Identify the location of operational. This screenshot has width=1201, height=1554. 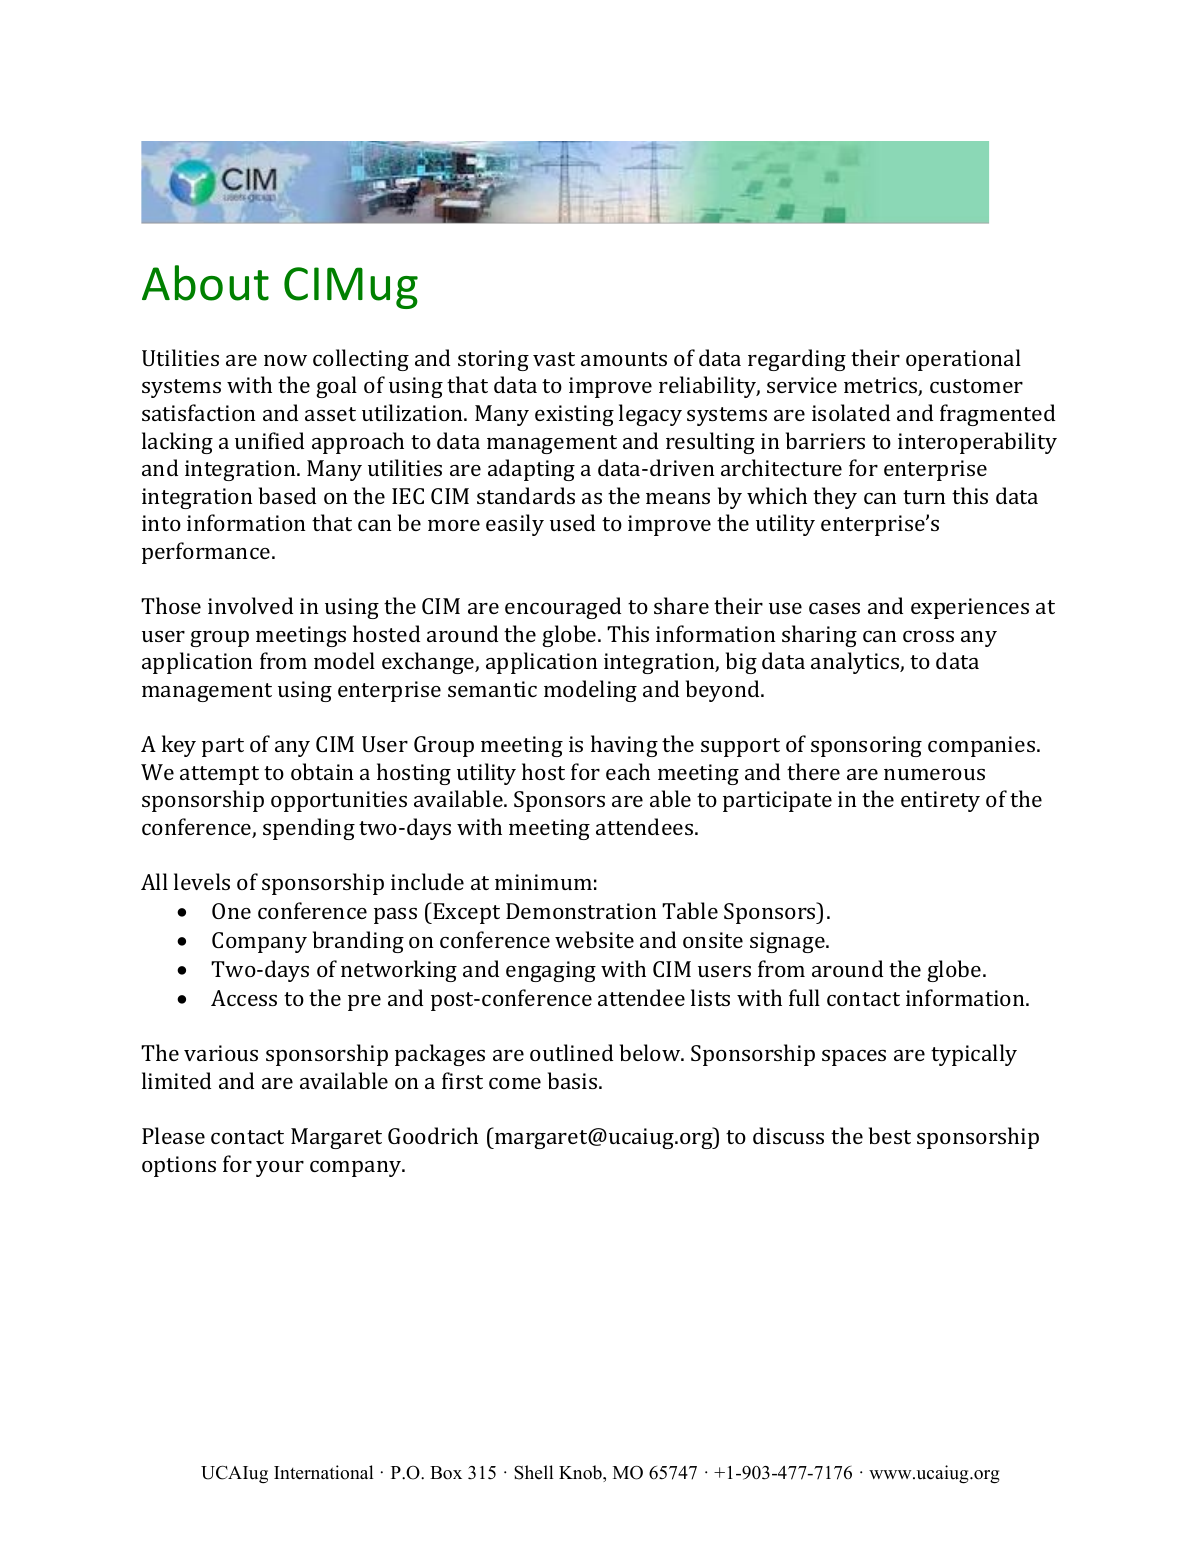
(963, 360).
